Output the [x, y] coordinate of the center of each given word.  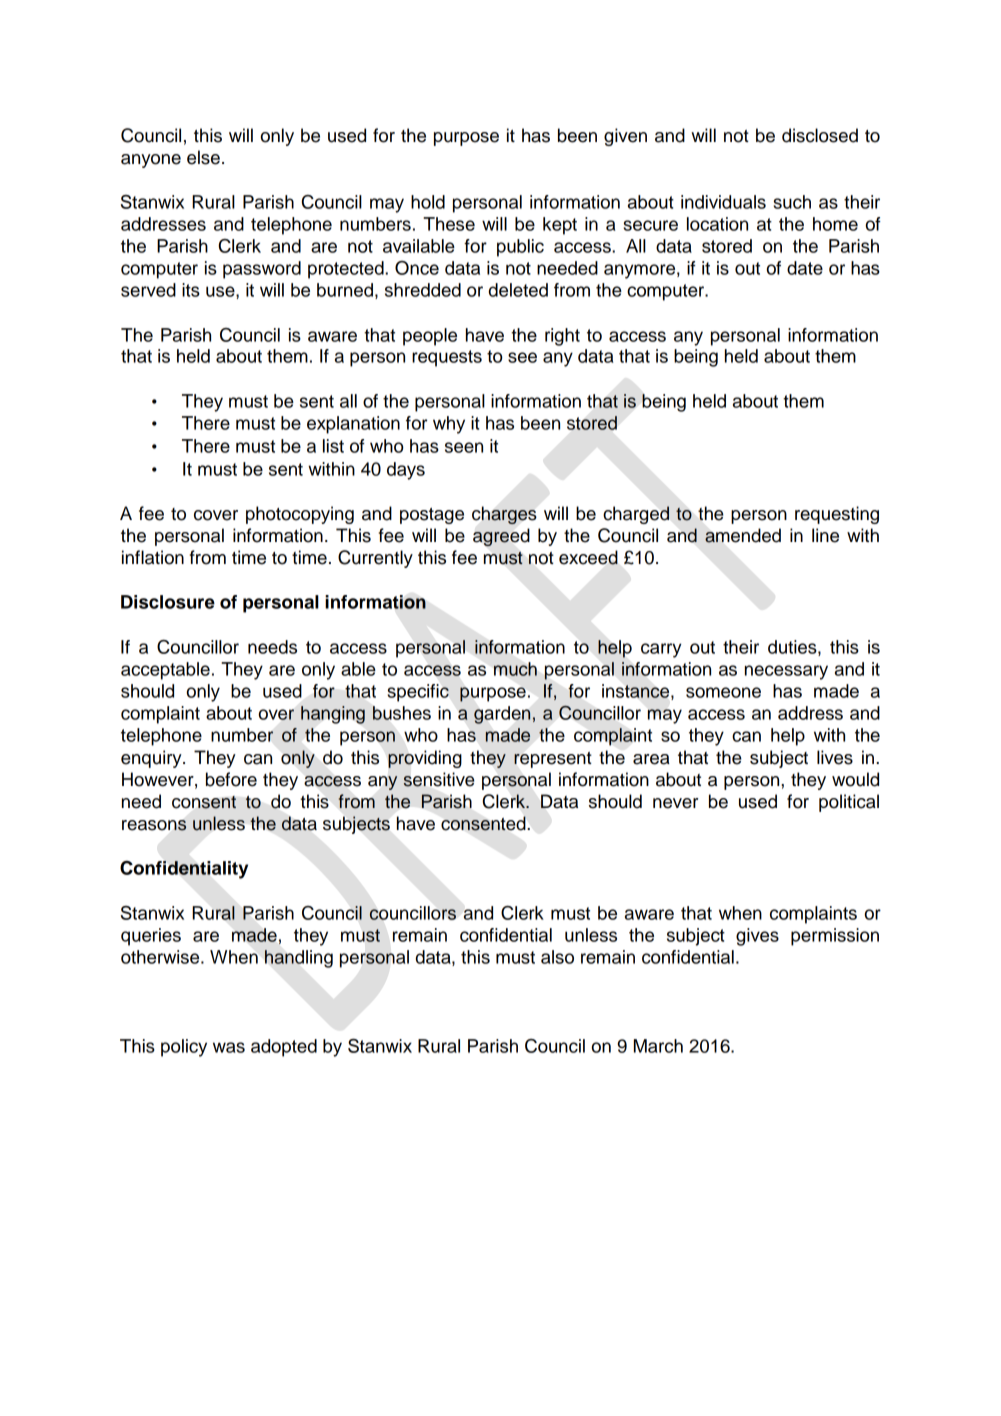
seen [464, 447]
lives [835, 757]
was [229, 1047]
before [231, 779]
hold [428, 202]
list [333, 446]
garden [503, 715]
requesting [837, 515]
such [792, 202]
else [203, 157]
